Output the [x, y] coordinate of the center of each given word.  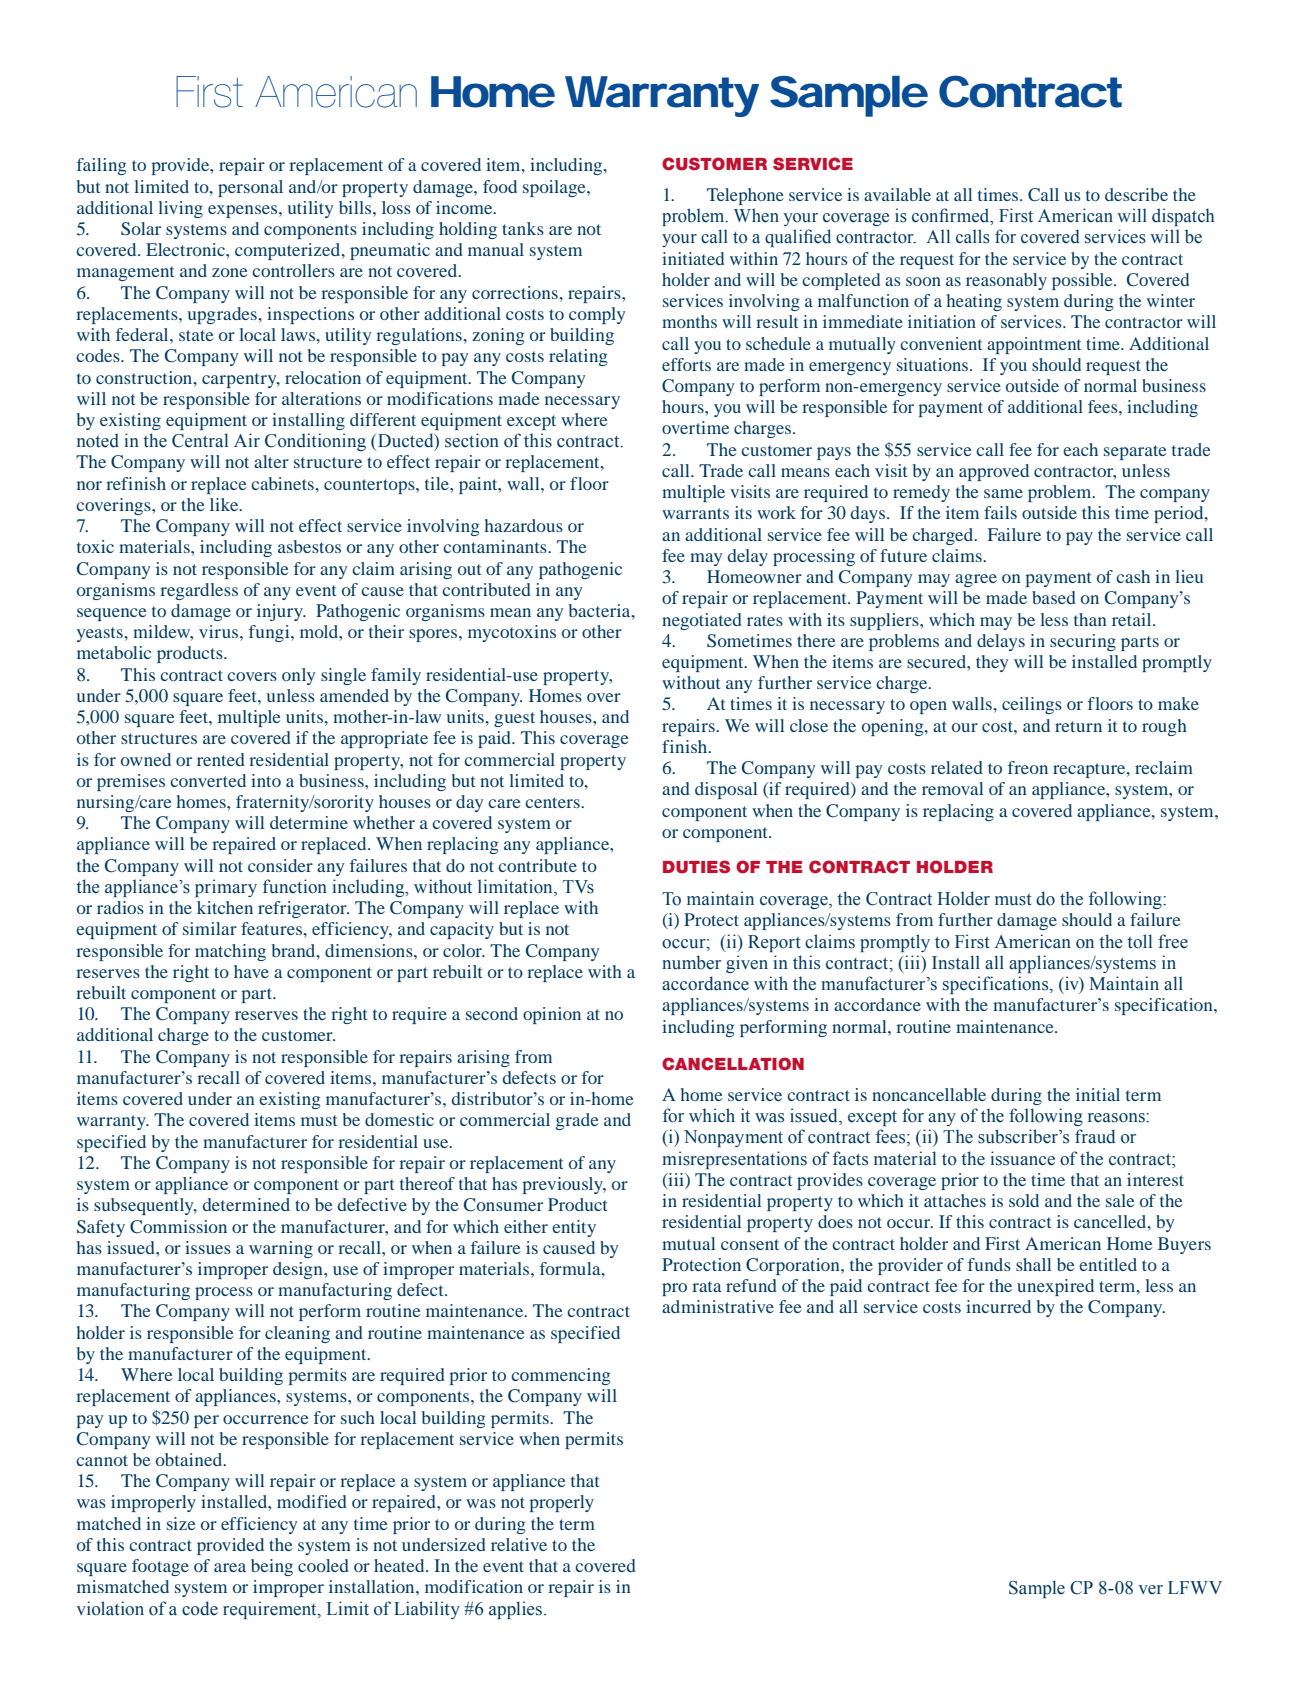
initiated [693, 258]
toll [1139, 941]
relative [519, 1544]
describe [1136, 194]
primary [226, 888]
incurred [998, 1306]
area [230, 1567]
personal [250, 188]
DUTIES [696, 867]
